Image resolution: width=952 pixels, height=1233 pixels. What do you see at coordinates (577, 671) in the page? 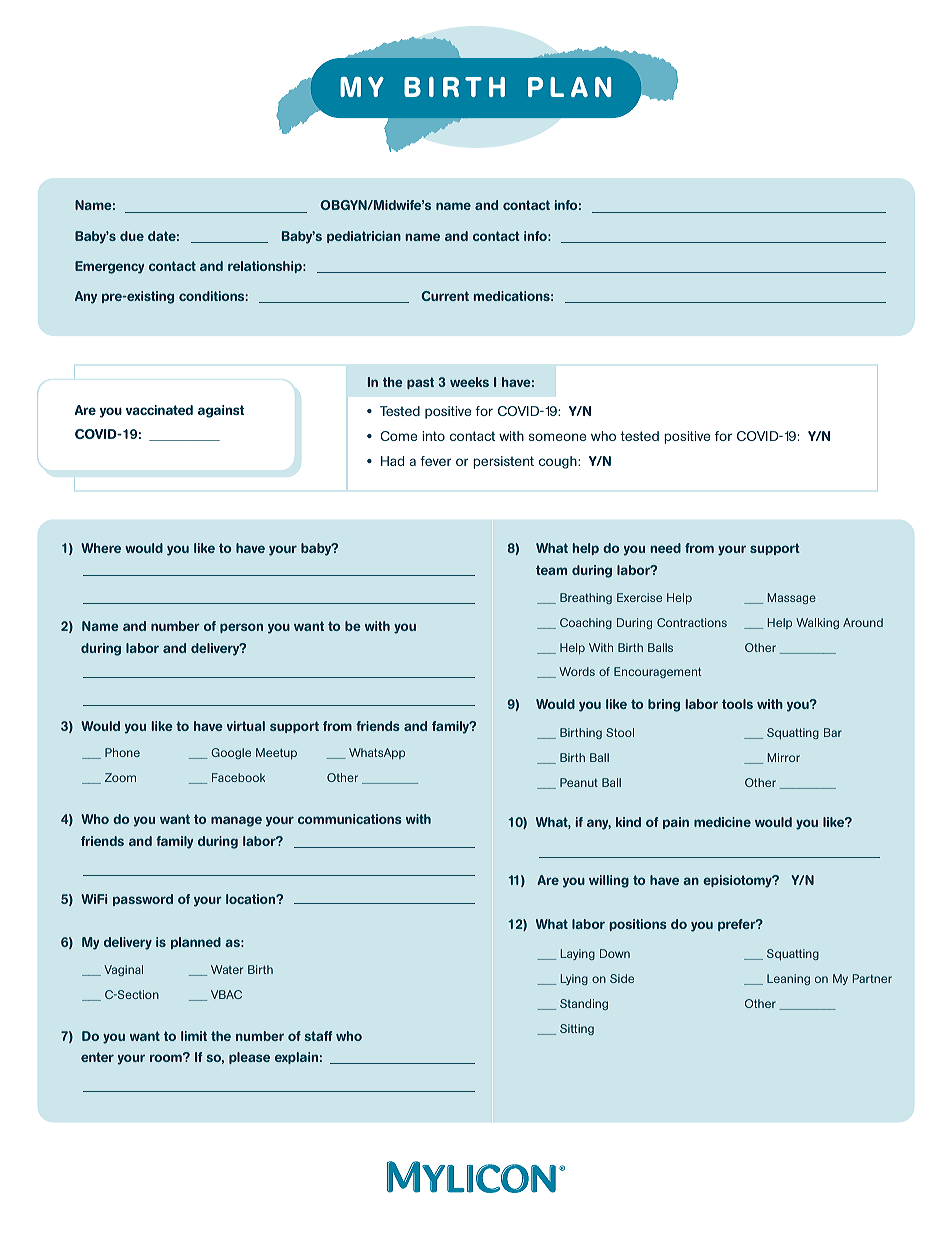
I see `Words` at bounding box center [577, 671].
